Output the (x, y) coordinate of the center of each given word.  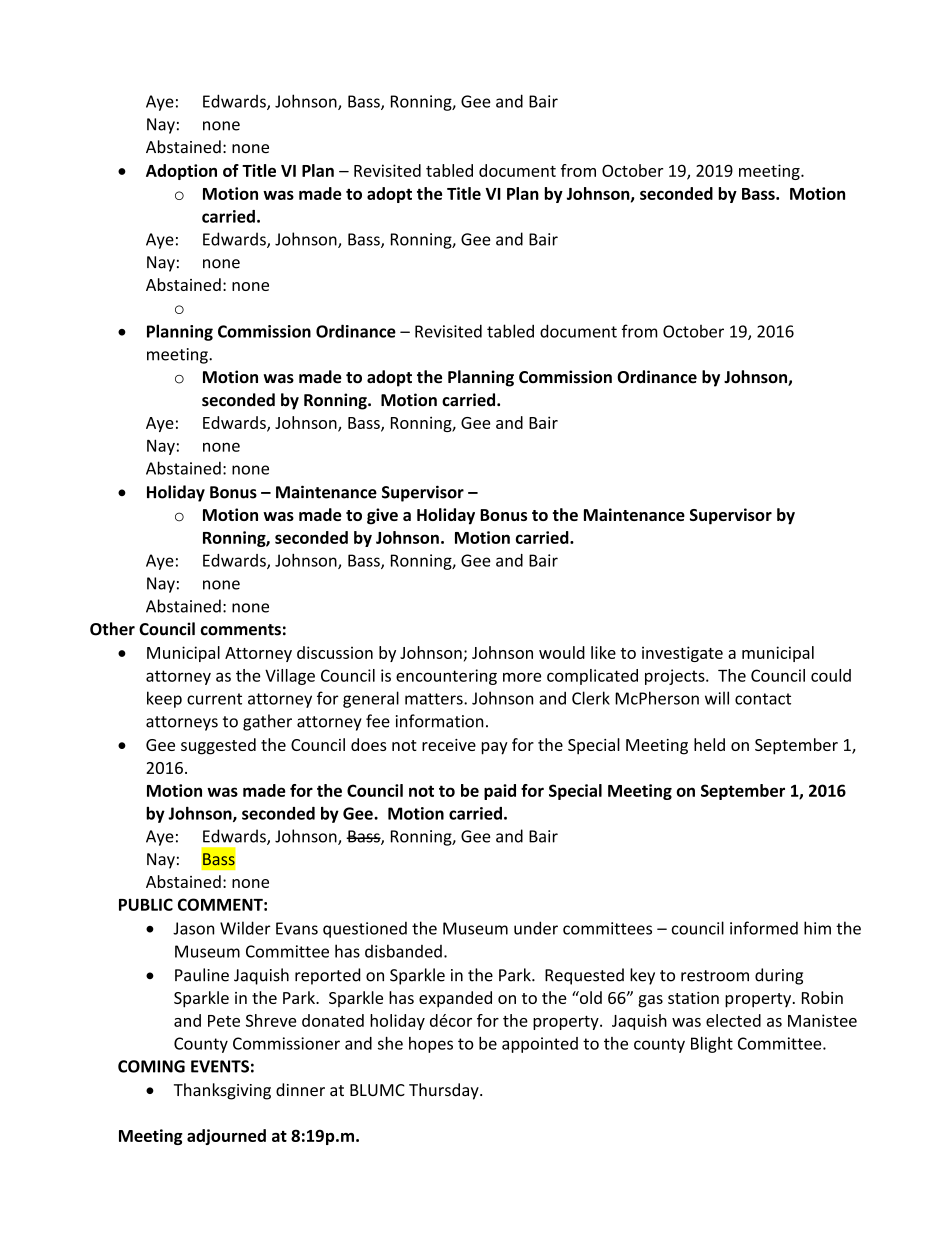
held (709, 744)
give (382, 516)
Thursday (445, 1091)
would (562, 652)
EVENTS (220, 1066)
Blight (712, 1045)
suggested (218, 746)
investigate (682, 654)
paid (500, 792)
